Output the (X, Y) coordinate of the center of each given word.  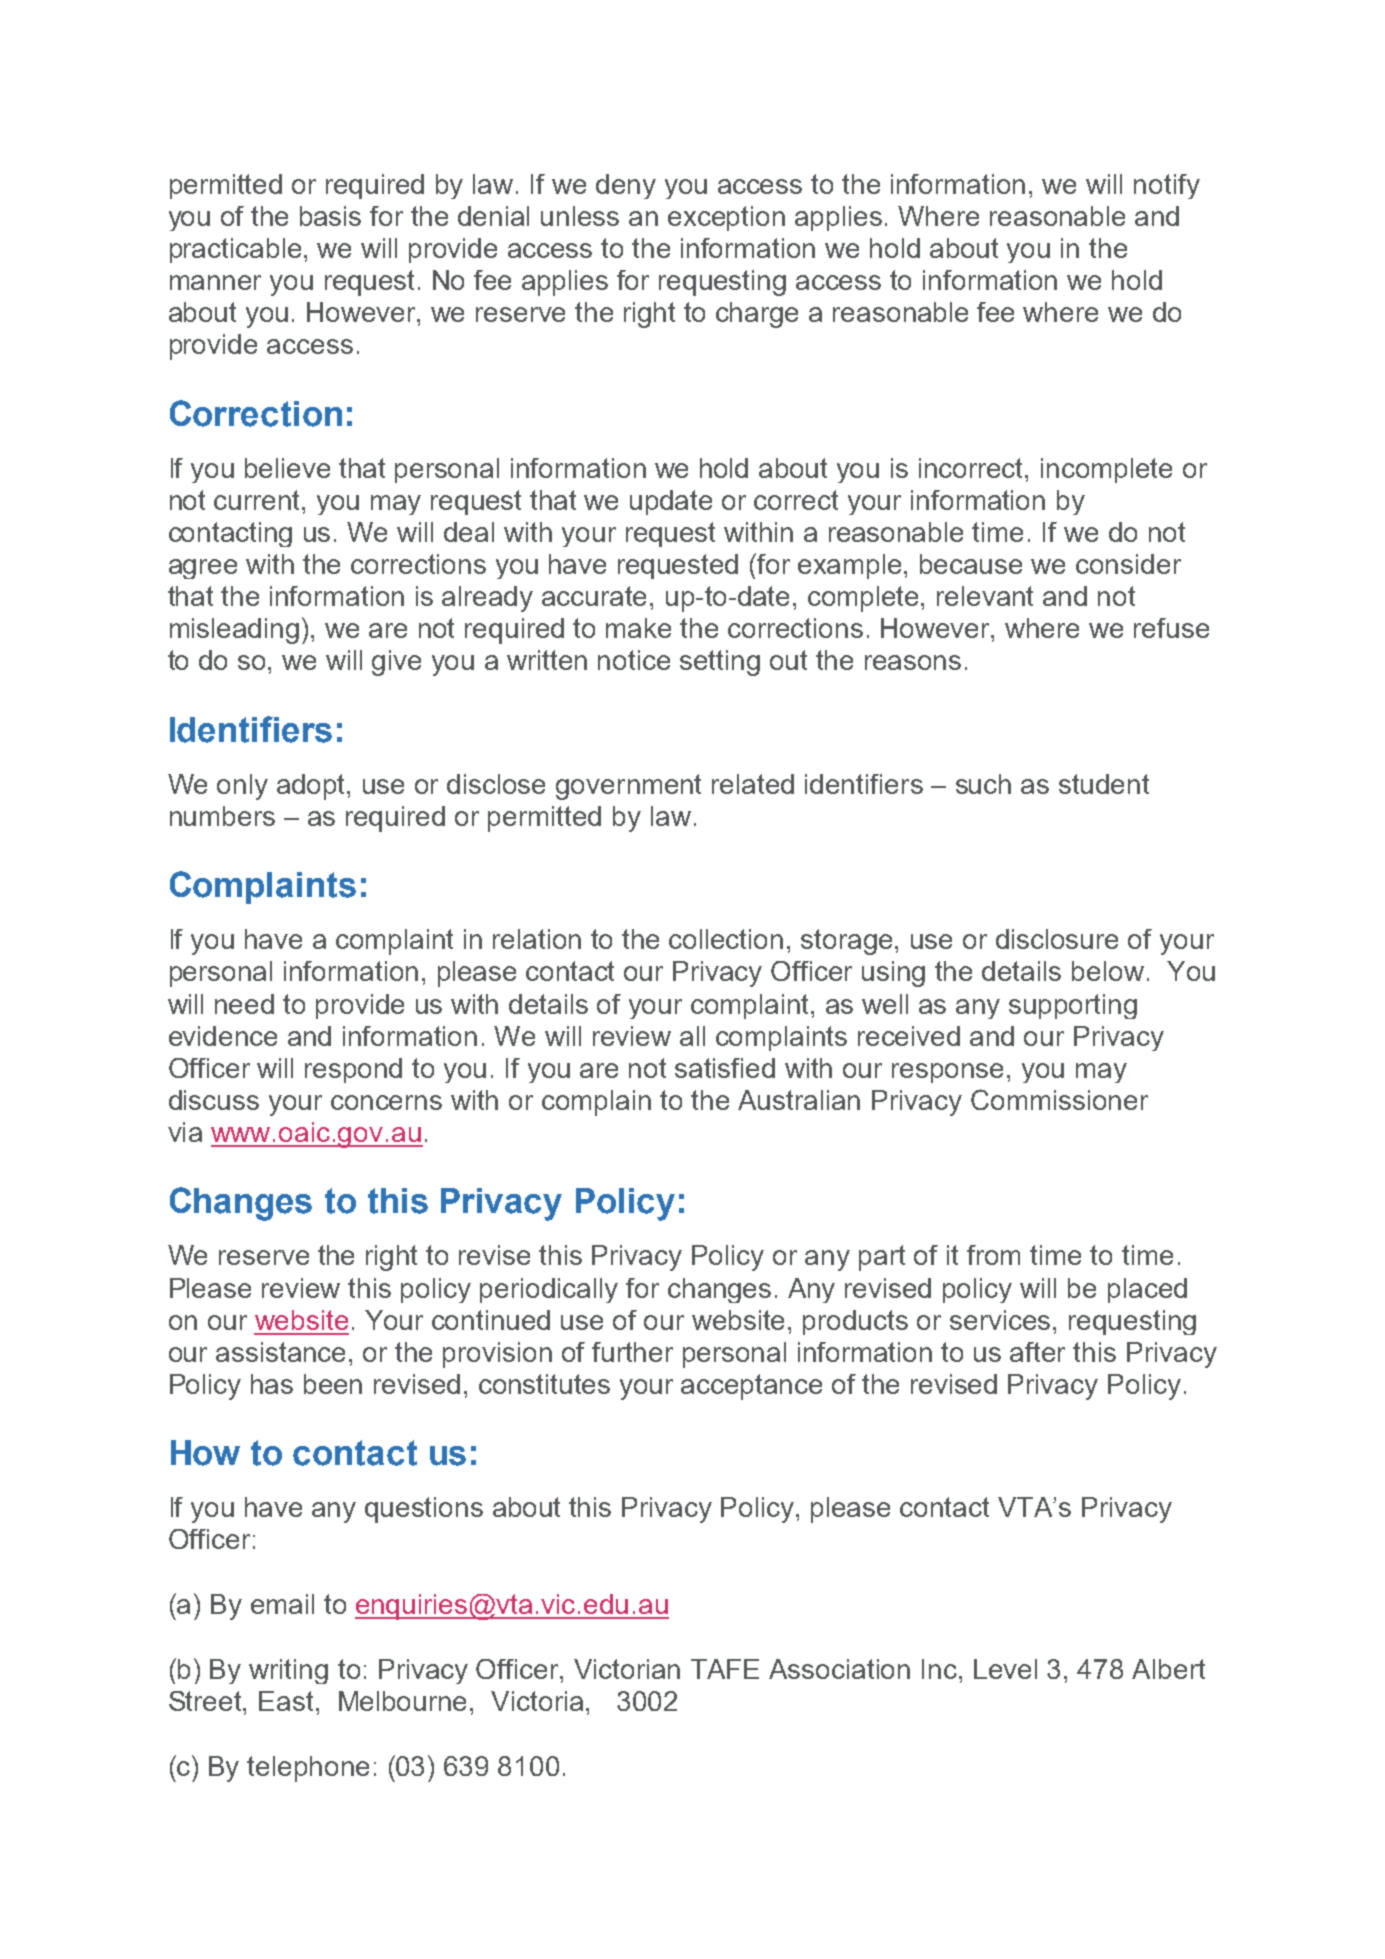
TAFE (725, 1669)
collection (726, 939)
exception (726, 218)
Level (1005, 1669)
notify (1167, 186)
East (286, 1701)
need (244, 1004)
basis (330, 216)
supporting (1073, 1006)
